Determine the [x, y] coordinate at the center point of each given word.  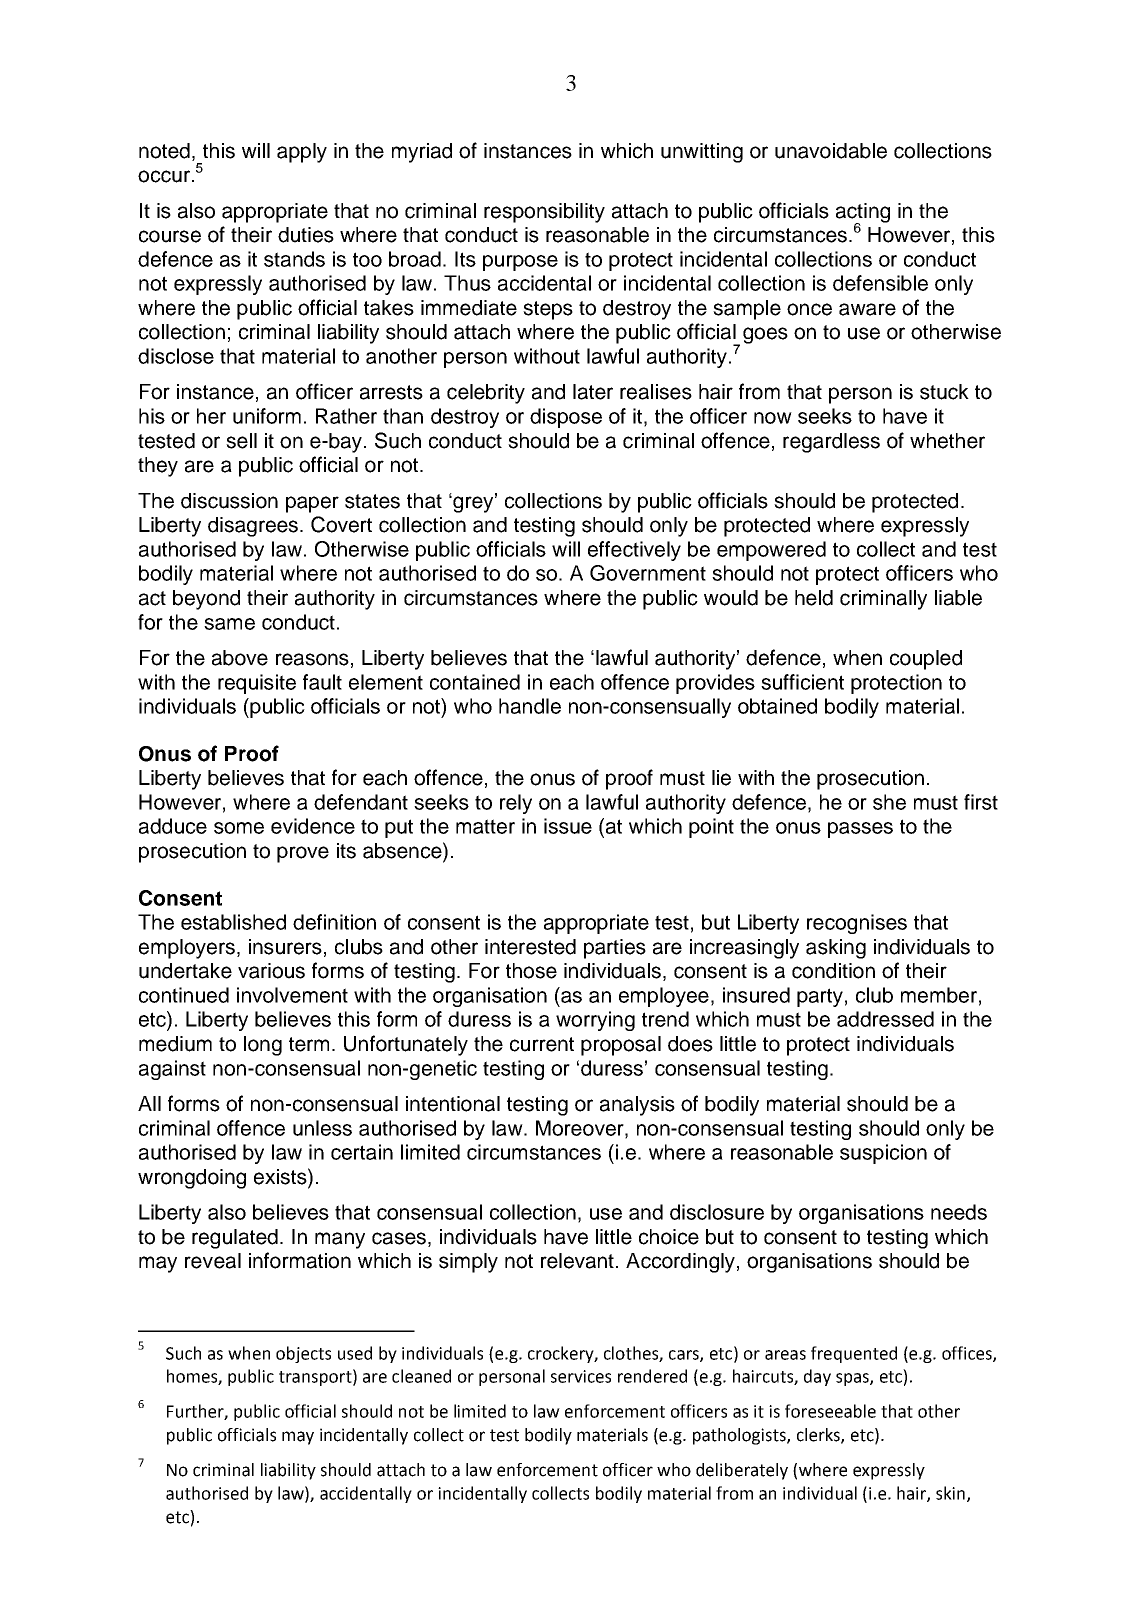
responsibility [544, 213]
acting [863, 214]
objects [303, 1354]
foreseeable [830, 1411]
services [581, 1376]
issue [568, 826]
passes [860, 830]
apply [302, 153]
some [239, 828]
